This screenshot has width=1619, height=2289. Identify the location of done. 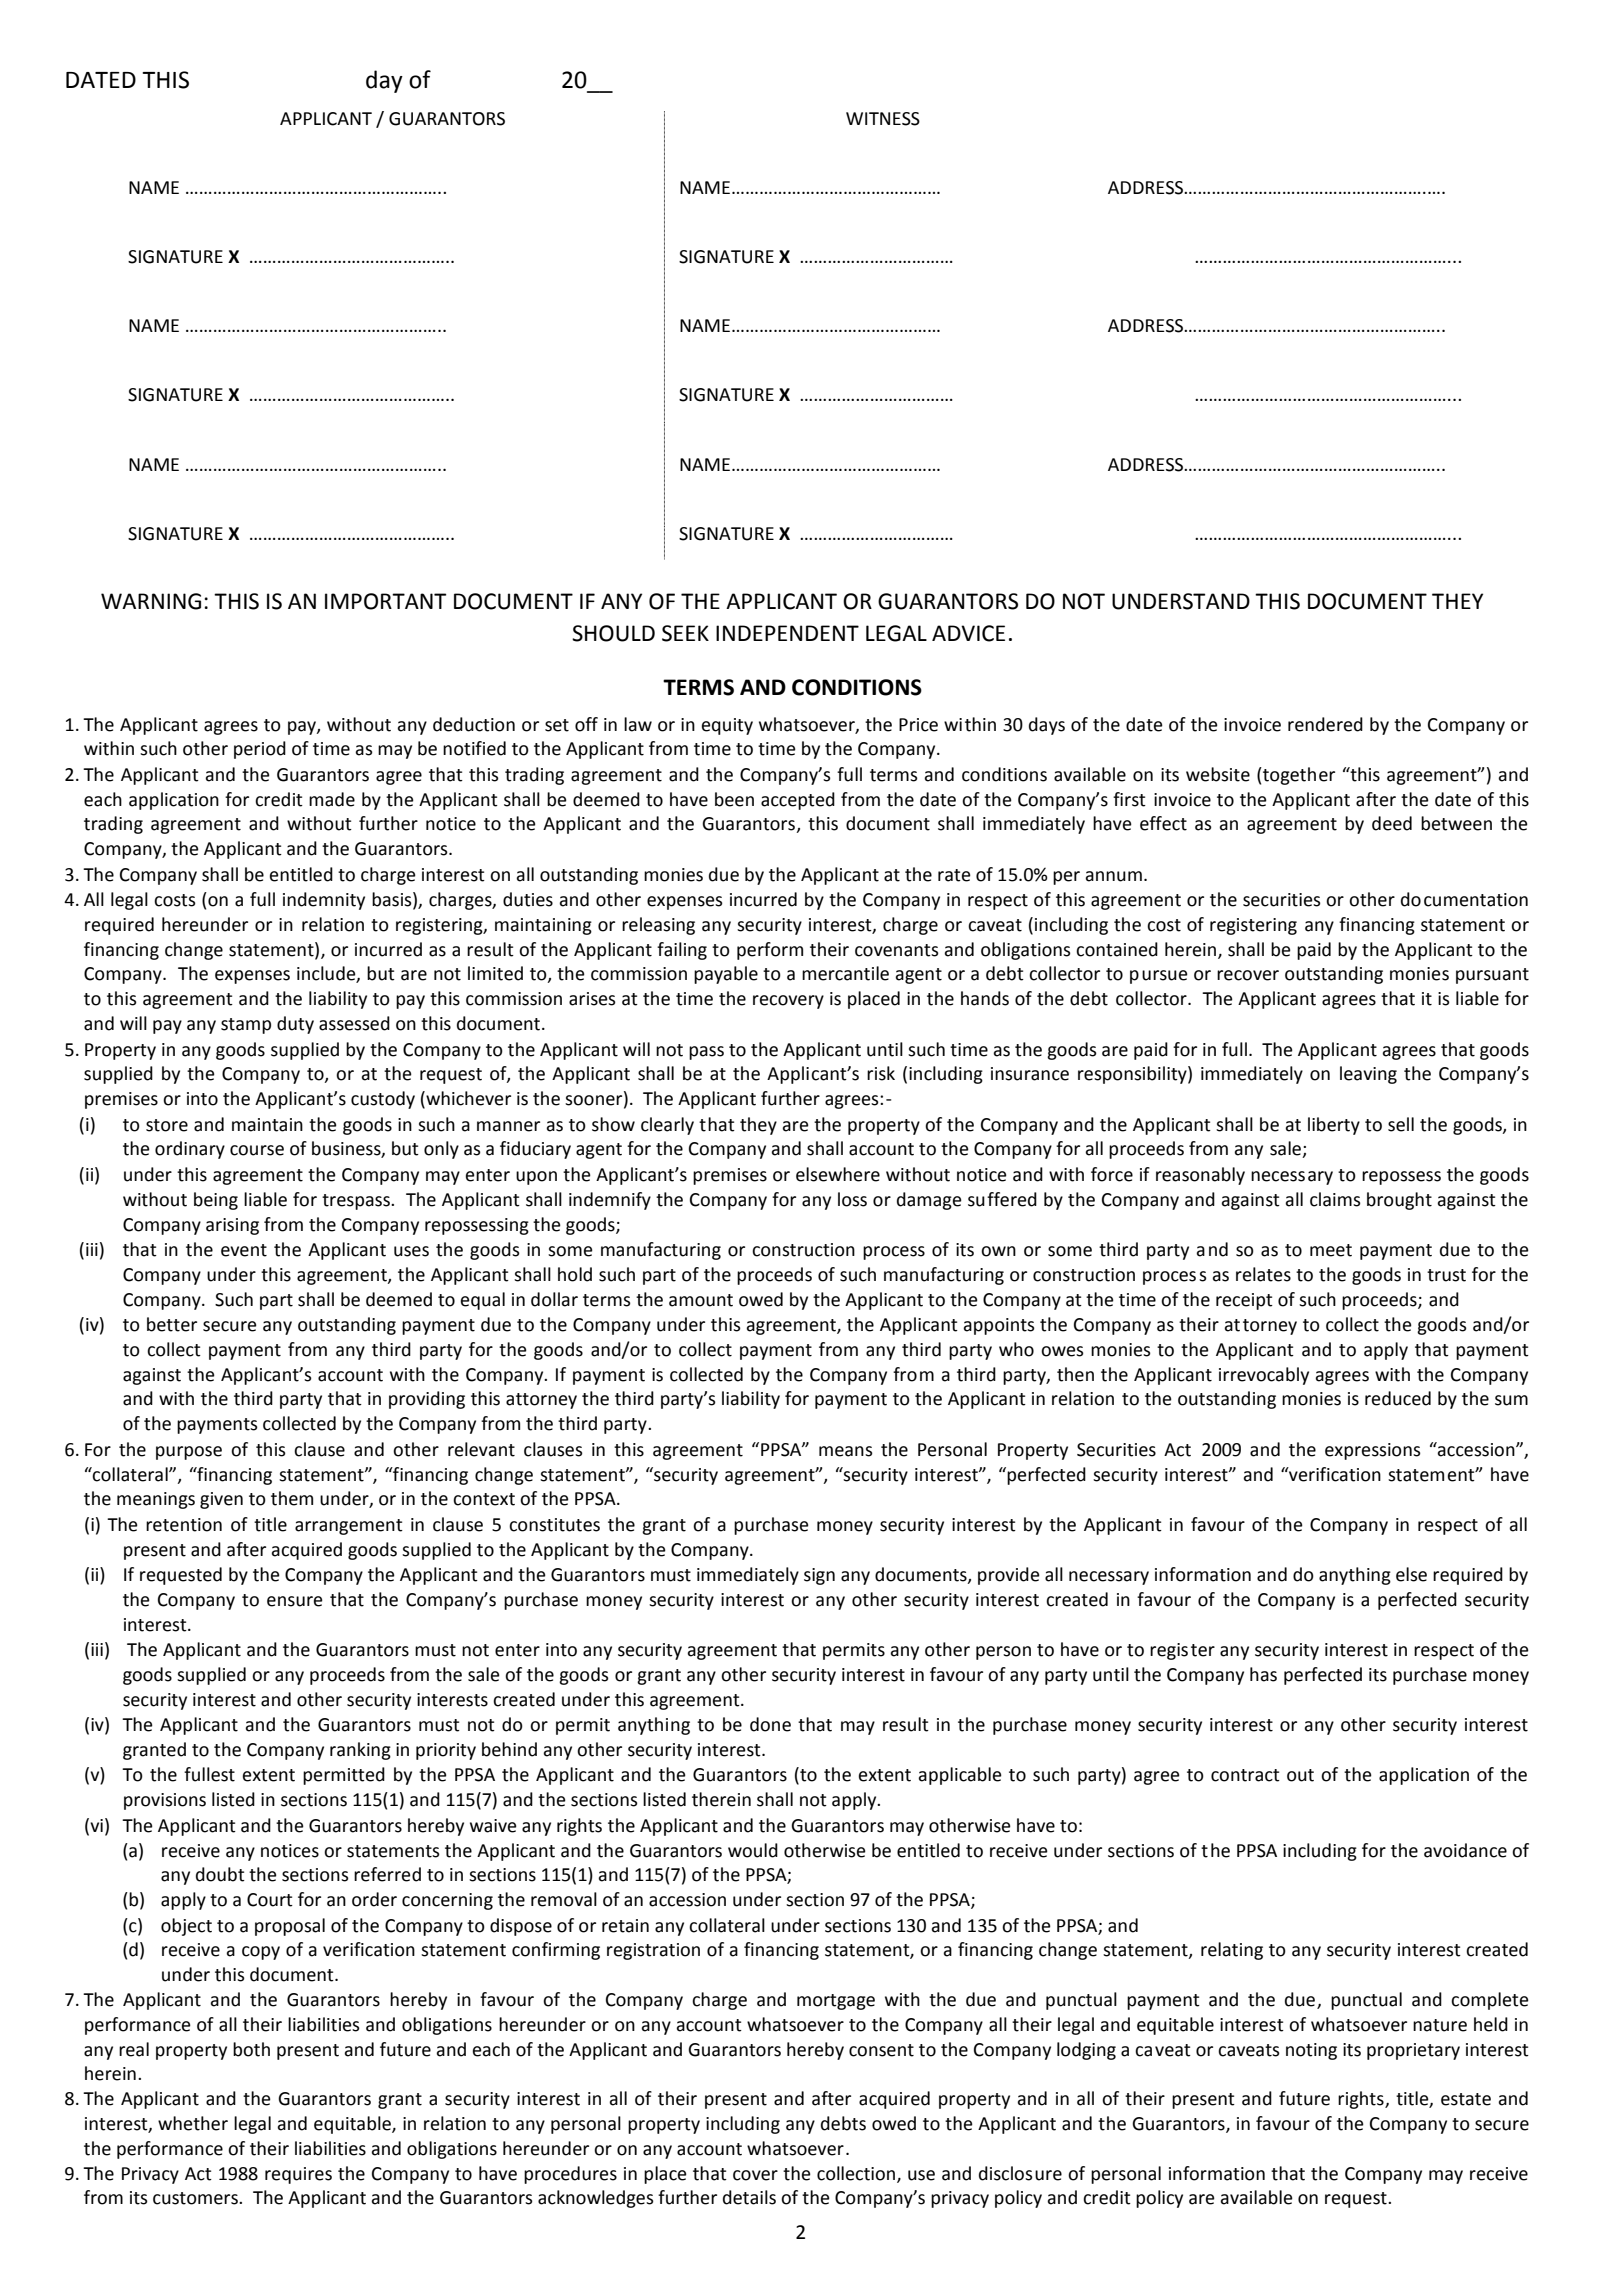
(770, 1724).
